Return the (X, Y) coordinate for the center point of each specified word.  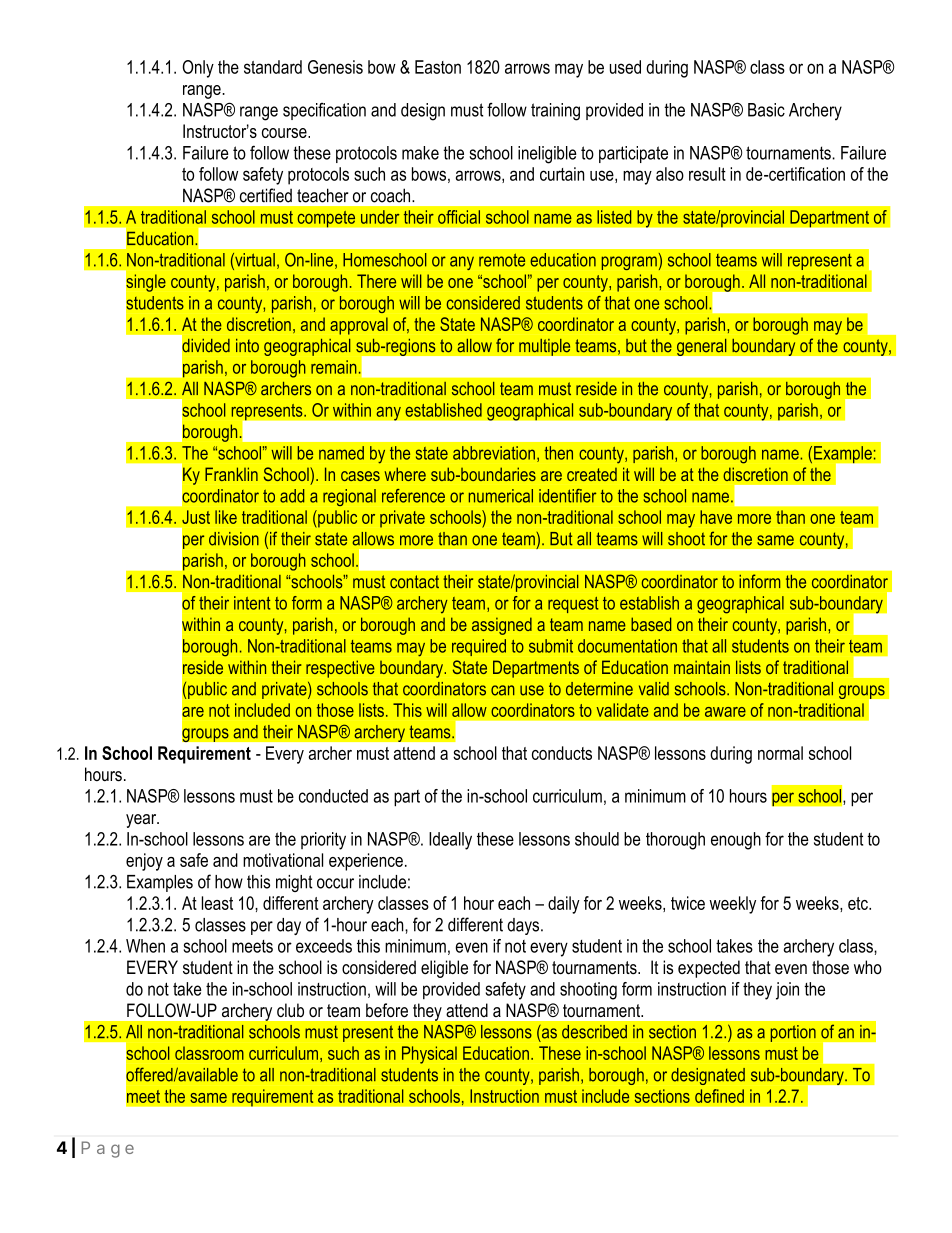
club (290, 1010)
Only (198, 69)
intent (252, 603)
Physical (429, 1055)
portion (793, 1033)
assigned (502, 626)
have (716, 517)
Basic (766, 110)
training (555, 112)
